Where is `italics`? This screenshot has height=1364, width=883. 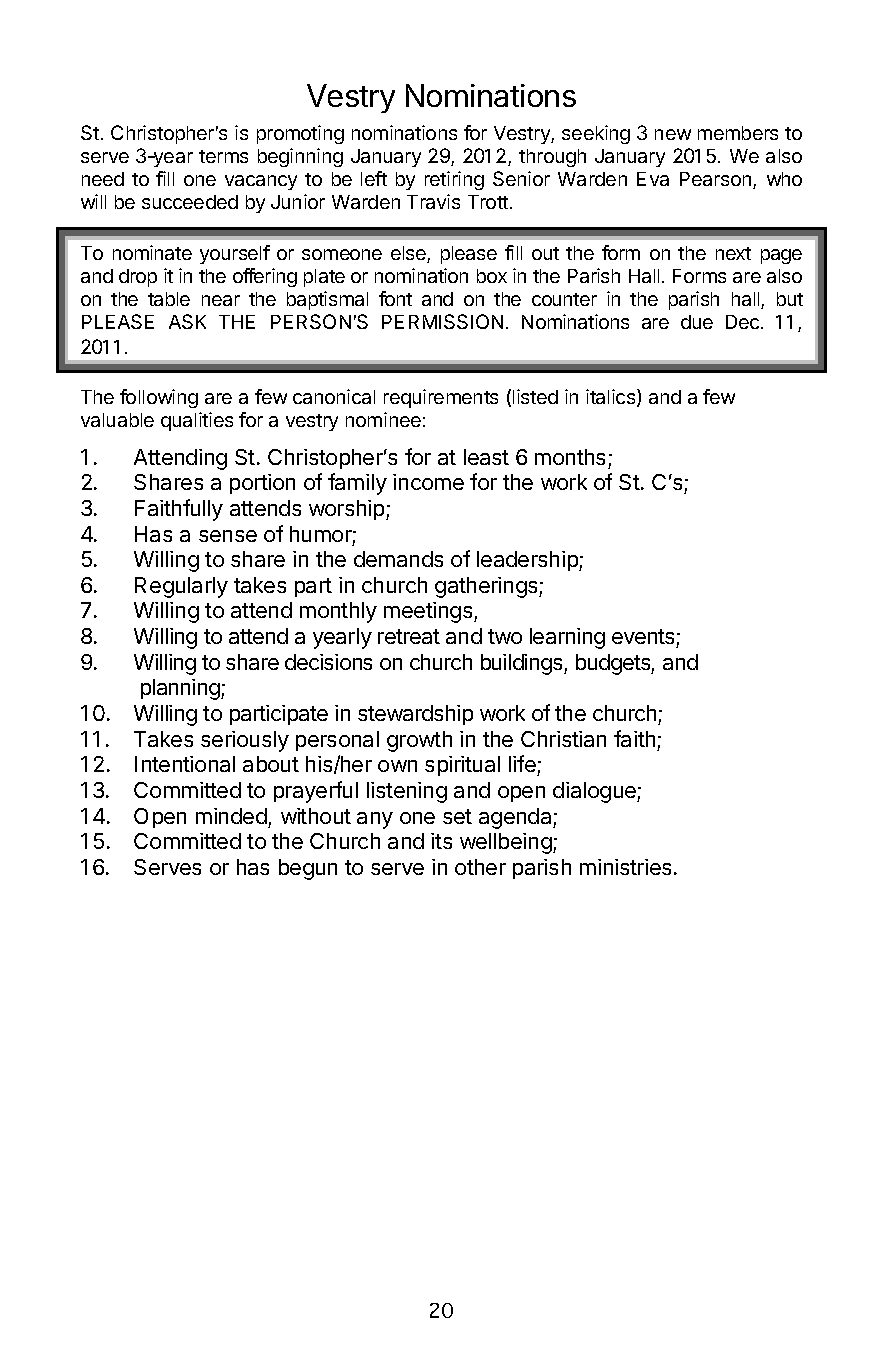
italics is located at coordinates (612, 398).
